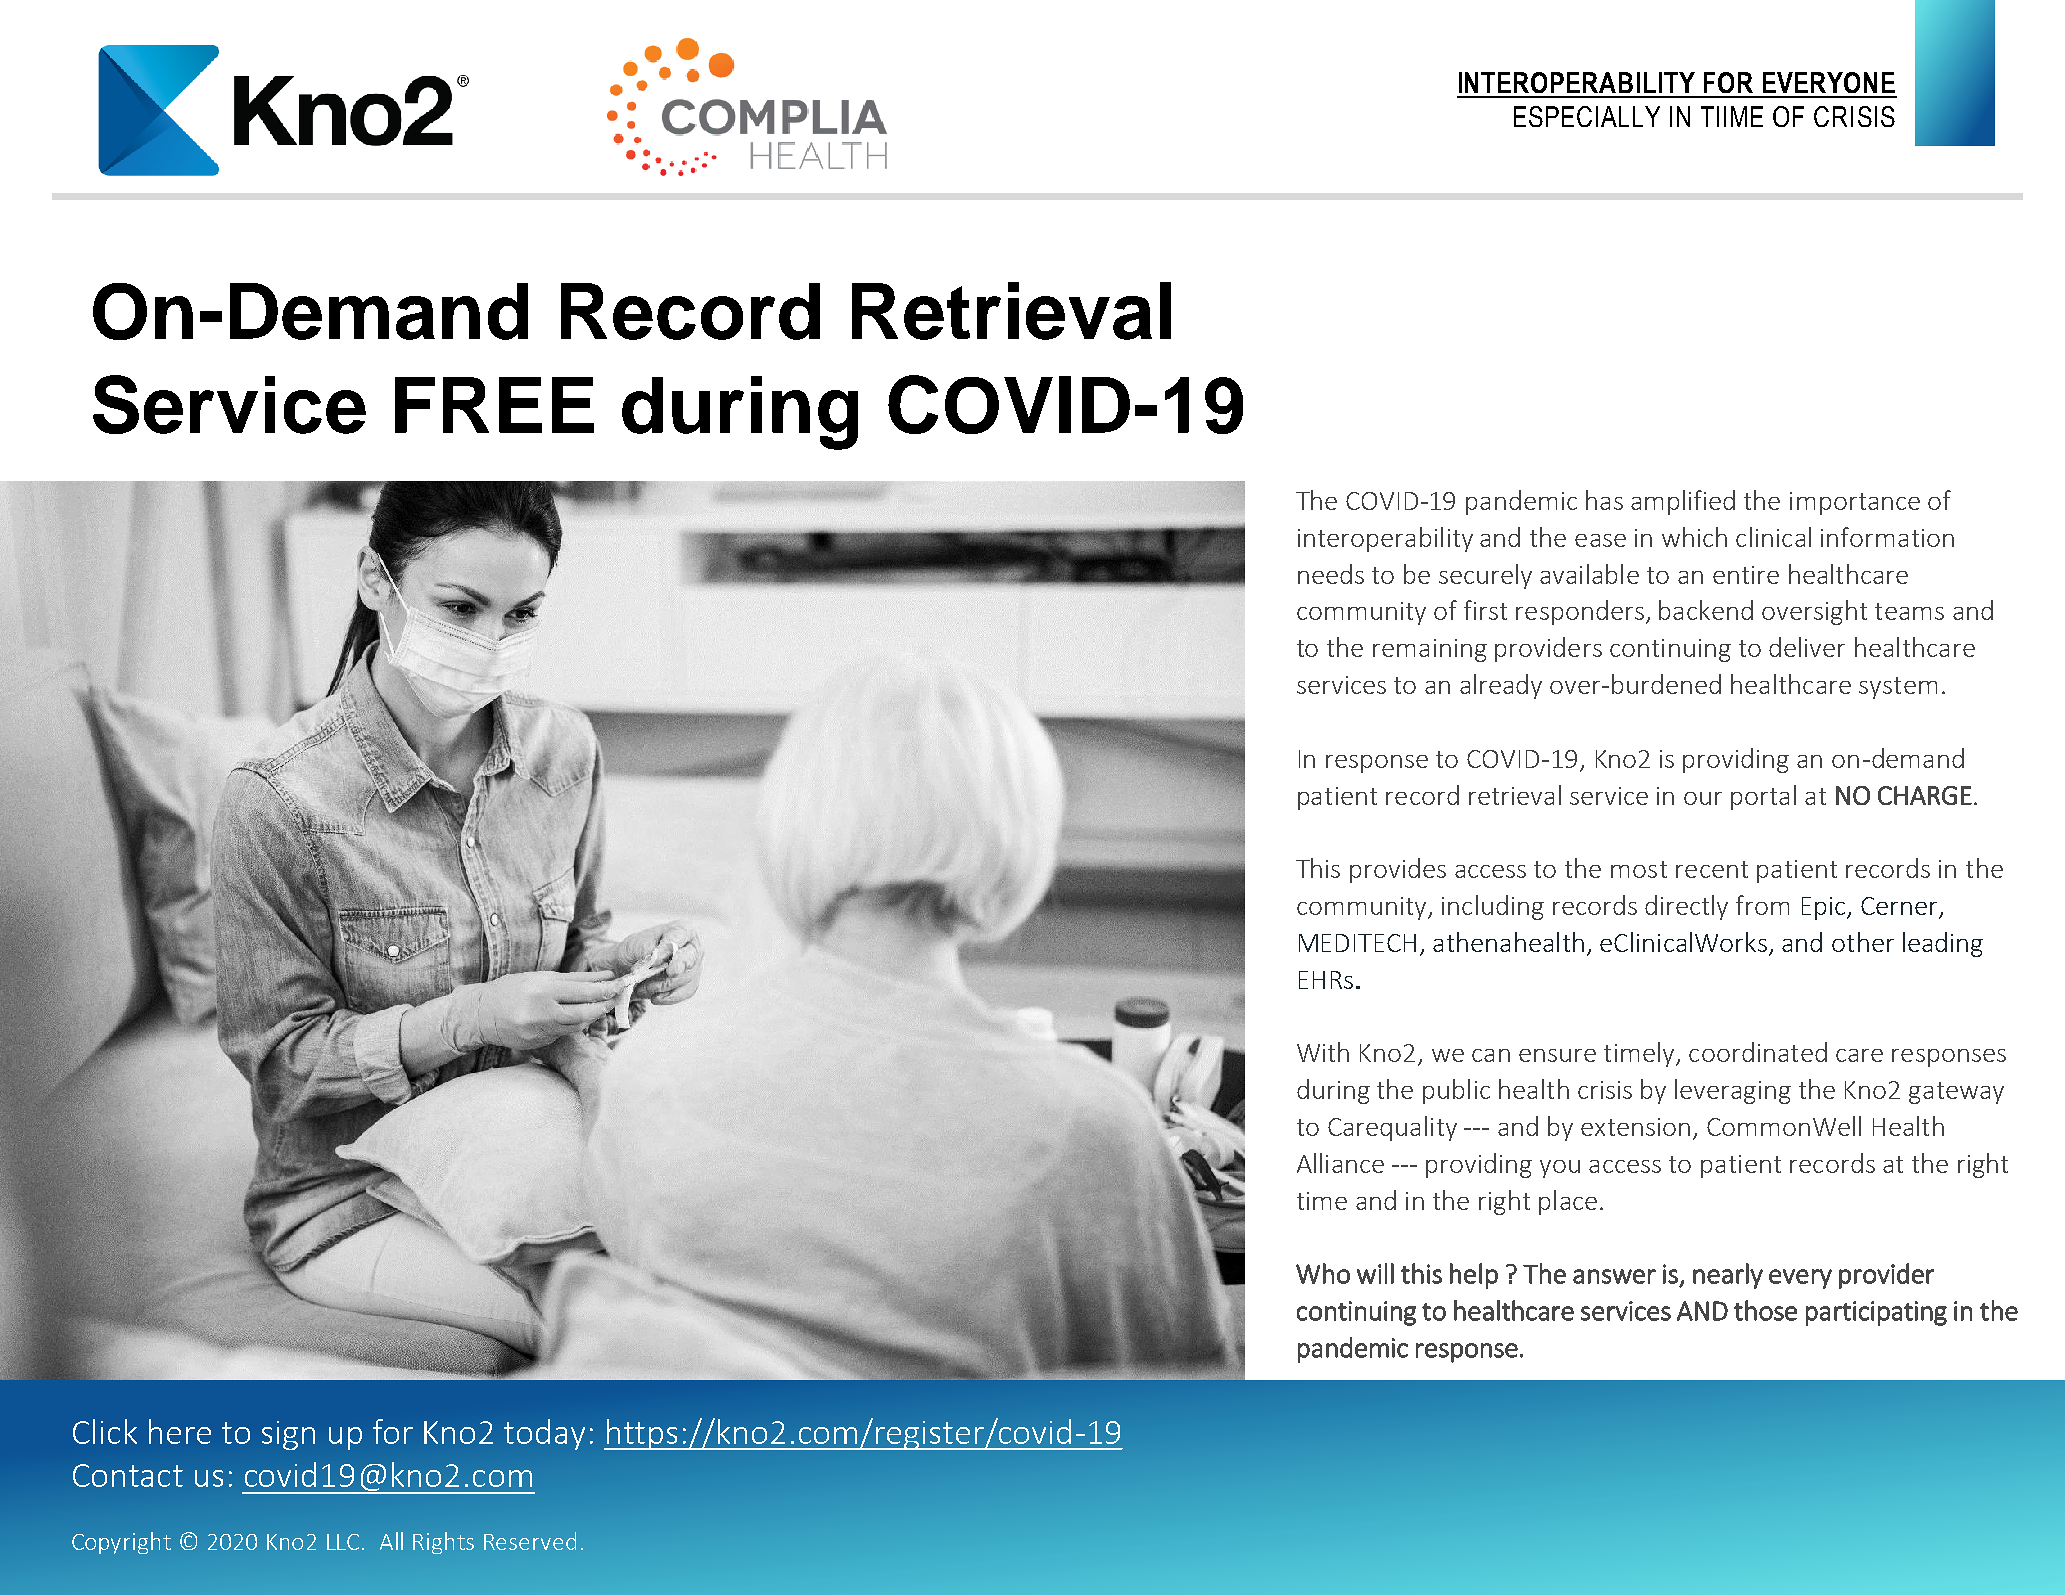 This screenshot has height=1595, width=2065. I want to click on LLC, so click(345, 1542).
